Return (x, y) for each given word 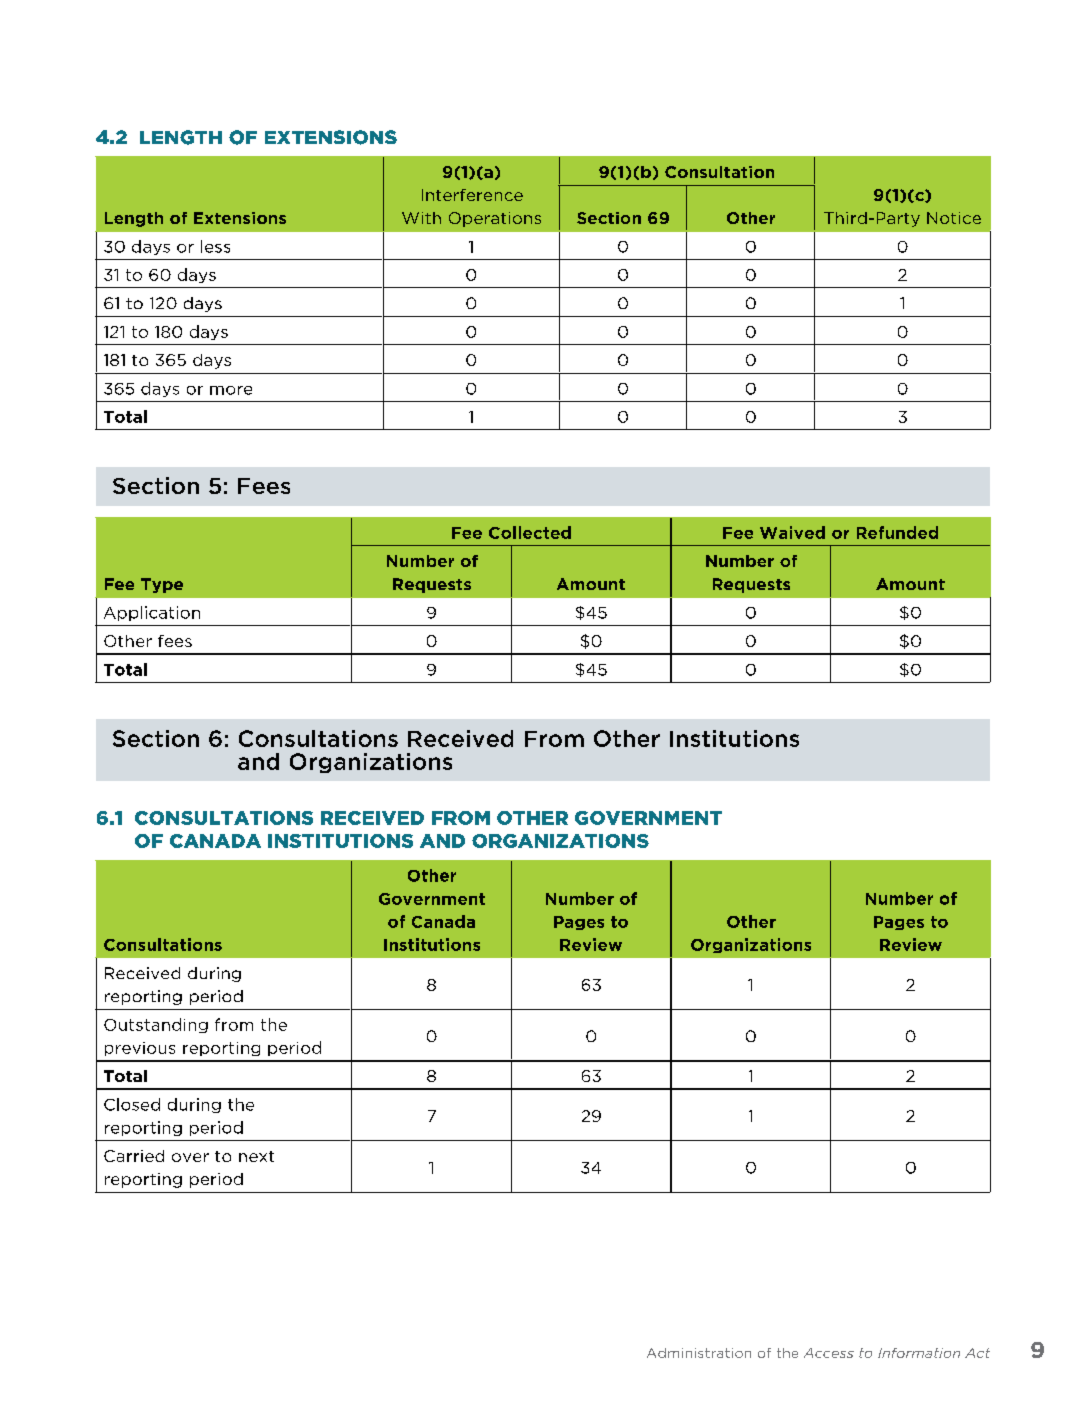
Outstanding (156, 1025)
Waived (792, 532)
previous (140, 1049)
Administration (699, 1353)
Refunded (897, 532)
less (215, 246)
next (256, 1156)
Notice (954, 218)
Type (162, 585)
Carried (134, 1156)
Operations (495, 219)
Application (152, 613)
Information (919, 1353)
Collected (530, 532)
